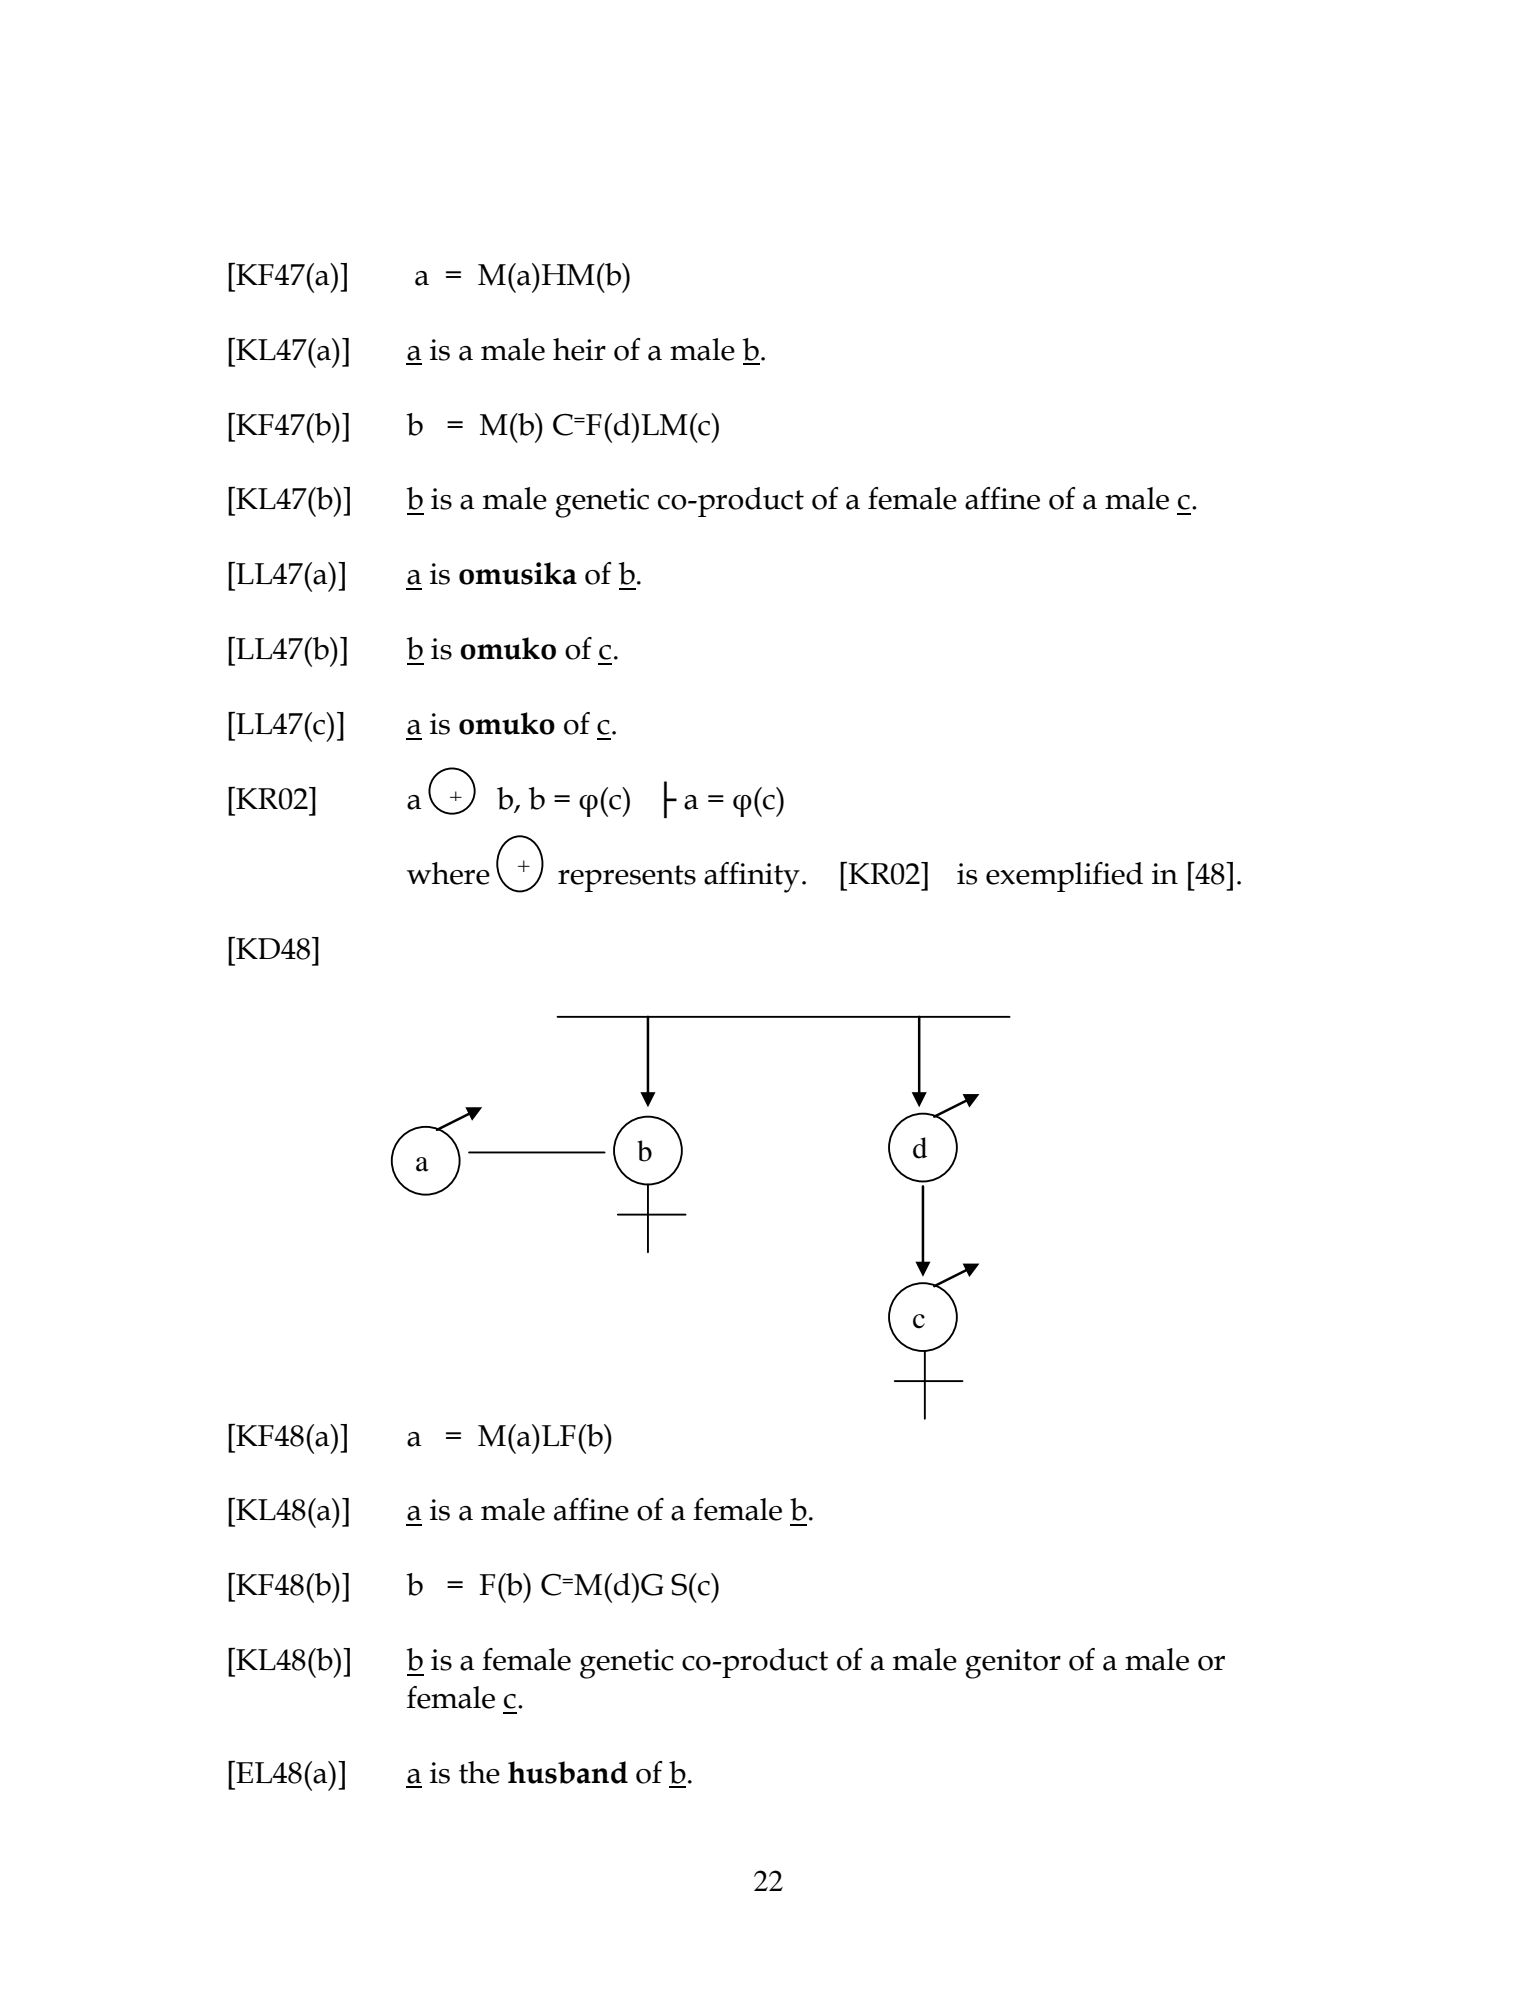 The width and height of the image is (1537, 1989). What do you see at coordinates (479, 1772) in the image?
I see `the` at bounding box center [479, 1772].
